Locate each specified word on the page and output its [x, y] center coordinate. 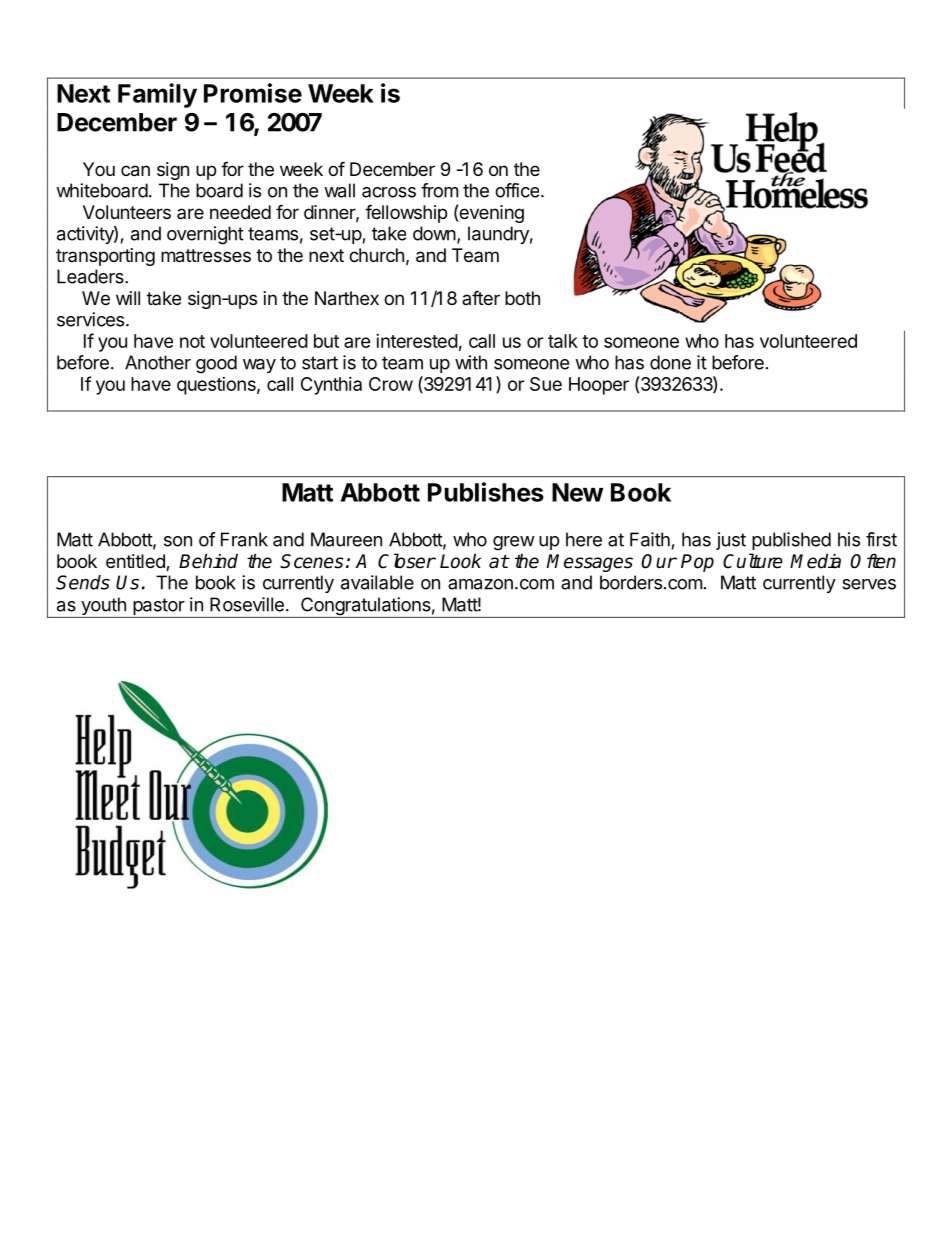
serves [869, 584]
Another [158, 362]
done [670, 362]
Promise [253, 93]
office [517, 190]
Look [460, 561]
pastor [158, 608]
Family [157, 95]
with [471, 362]
